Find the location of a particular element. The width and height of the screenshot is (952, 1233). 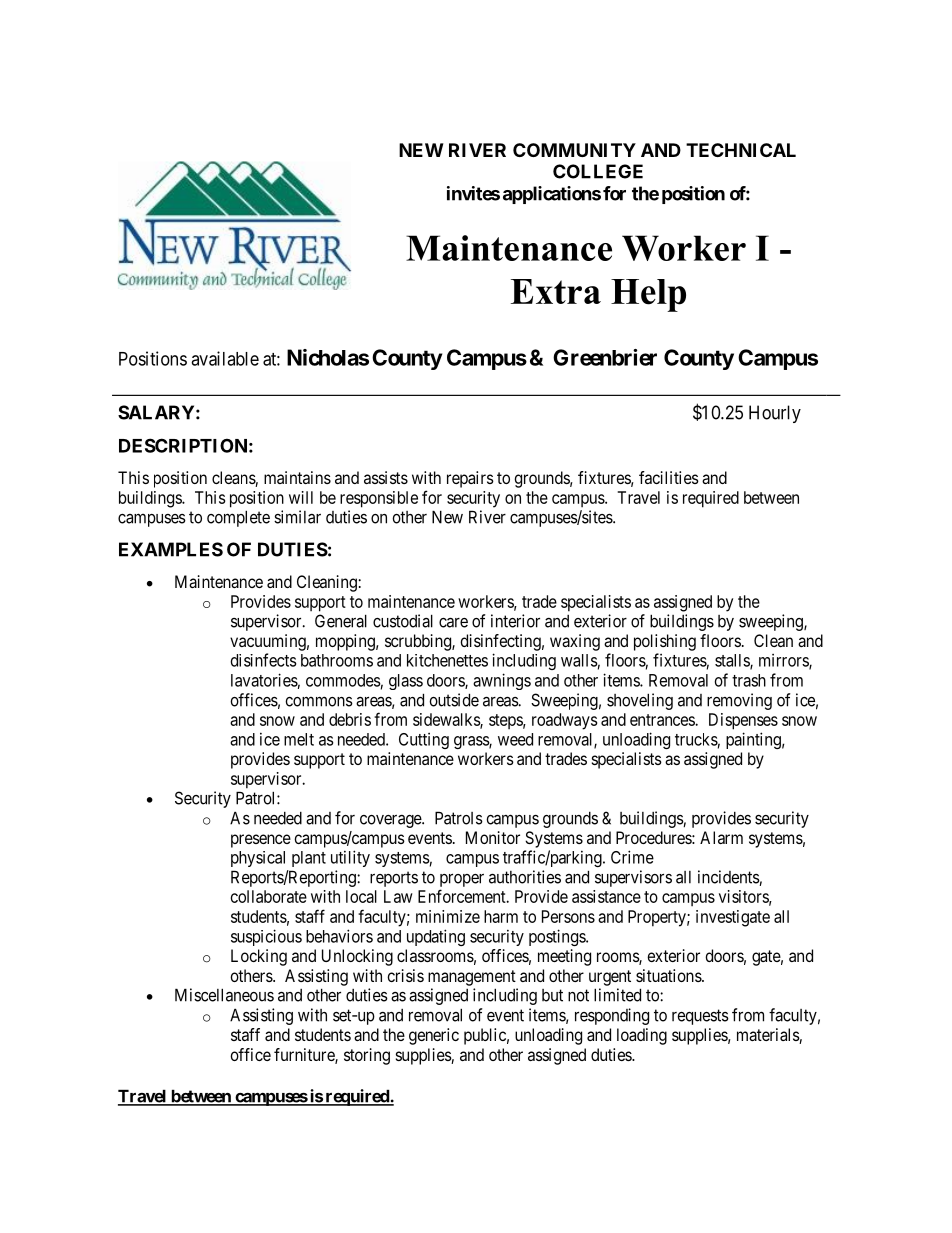

generic is located at coordinates (434, 1036).
